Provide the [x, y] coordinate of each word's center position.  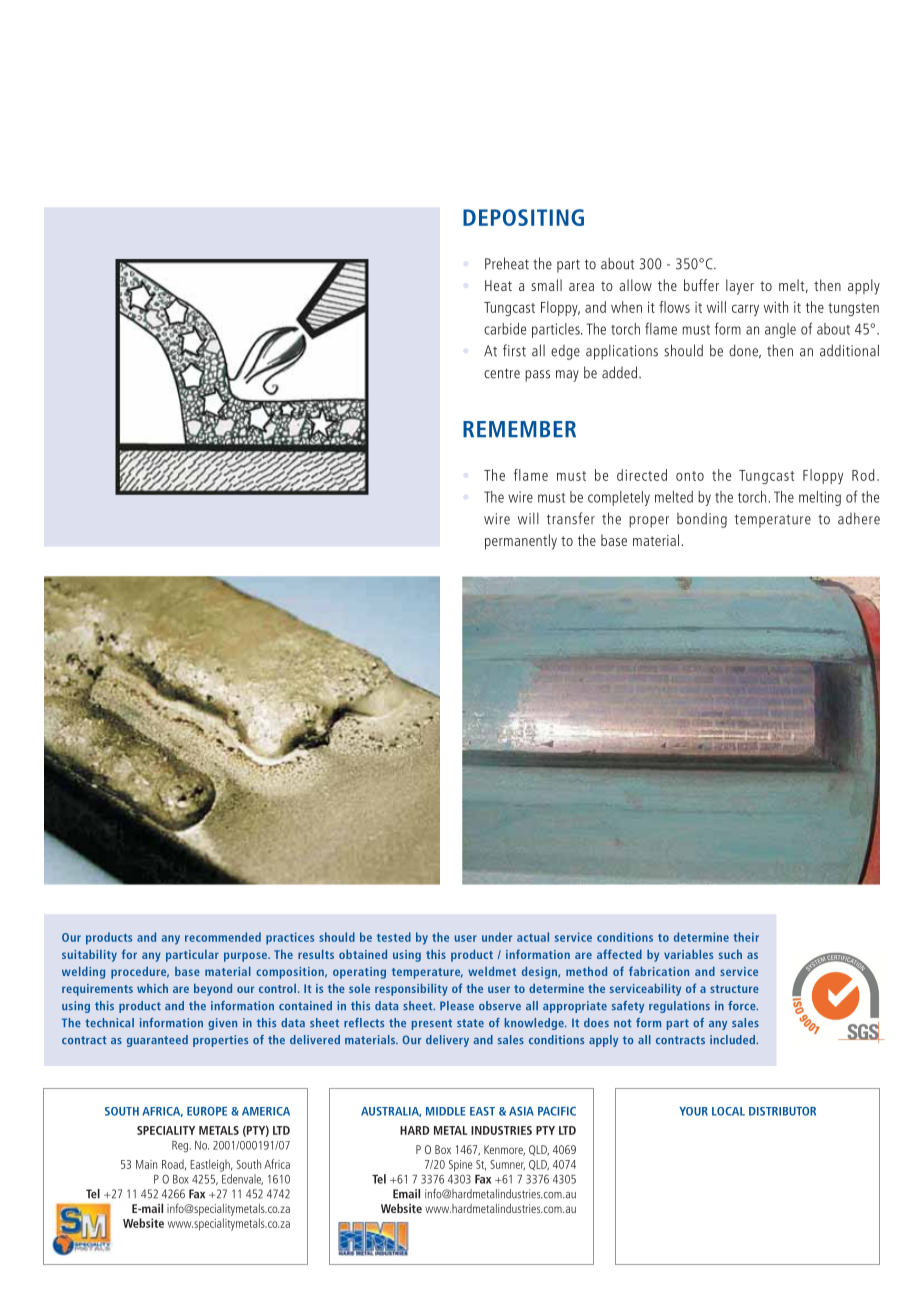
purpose [246, 957]
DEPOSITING [523, 217]
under [497, 937]
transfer [571, 518]
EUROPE [207, 1111]
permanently [521, 542]
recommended [223, 937]
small [546, 285]
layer [740, 287]
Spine [460, 1166]
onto [690, 476]
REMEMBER [519, 429]
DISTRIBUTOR [782, 1111]
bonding [702, 520]
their [746, 937]
